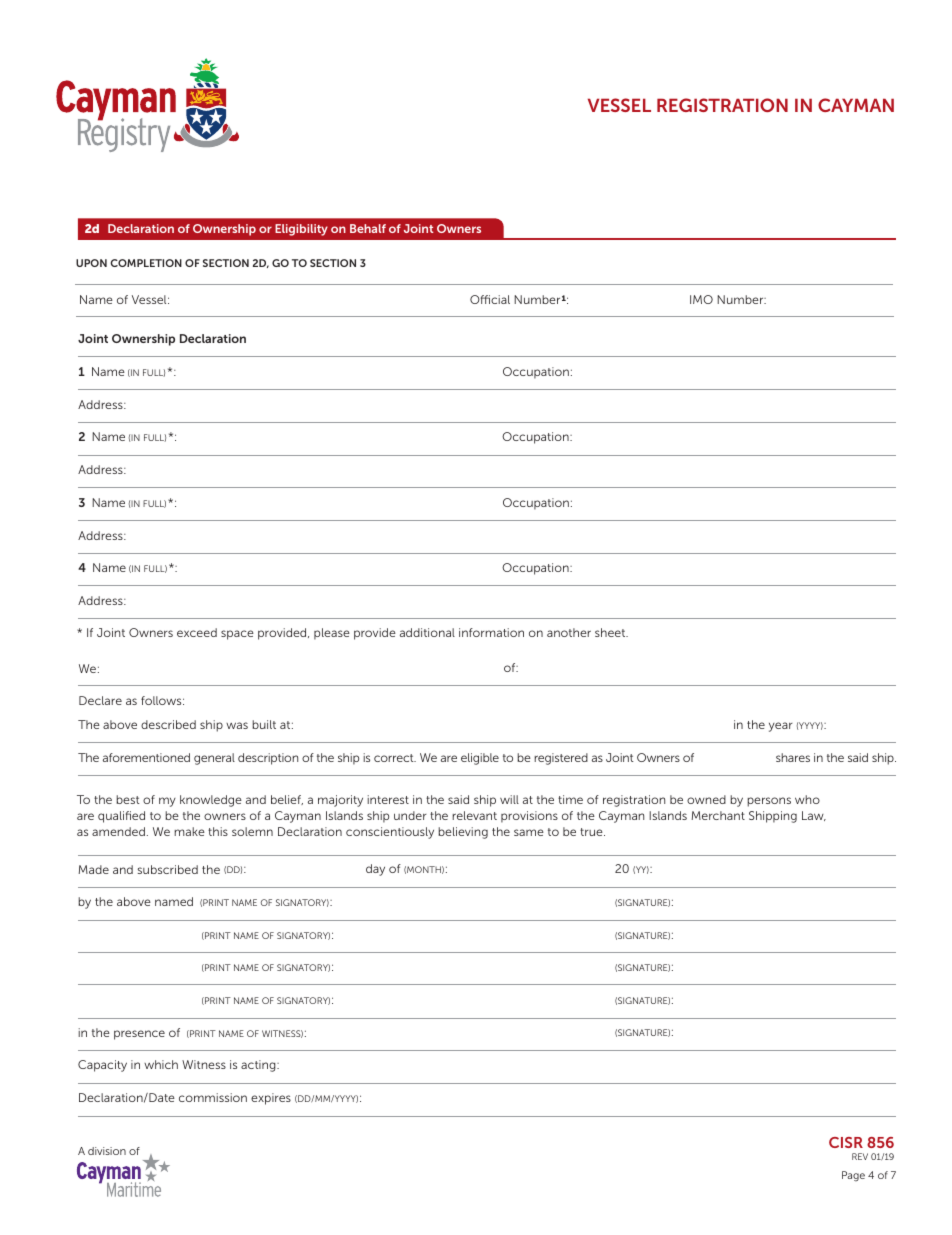 The height and width of the page is (1235, 952). Describe the element at coordinates (168, 724) in the page. I see `described` at that location.
